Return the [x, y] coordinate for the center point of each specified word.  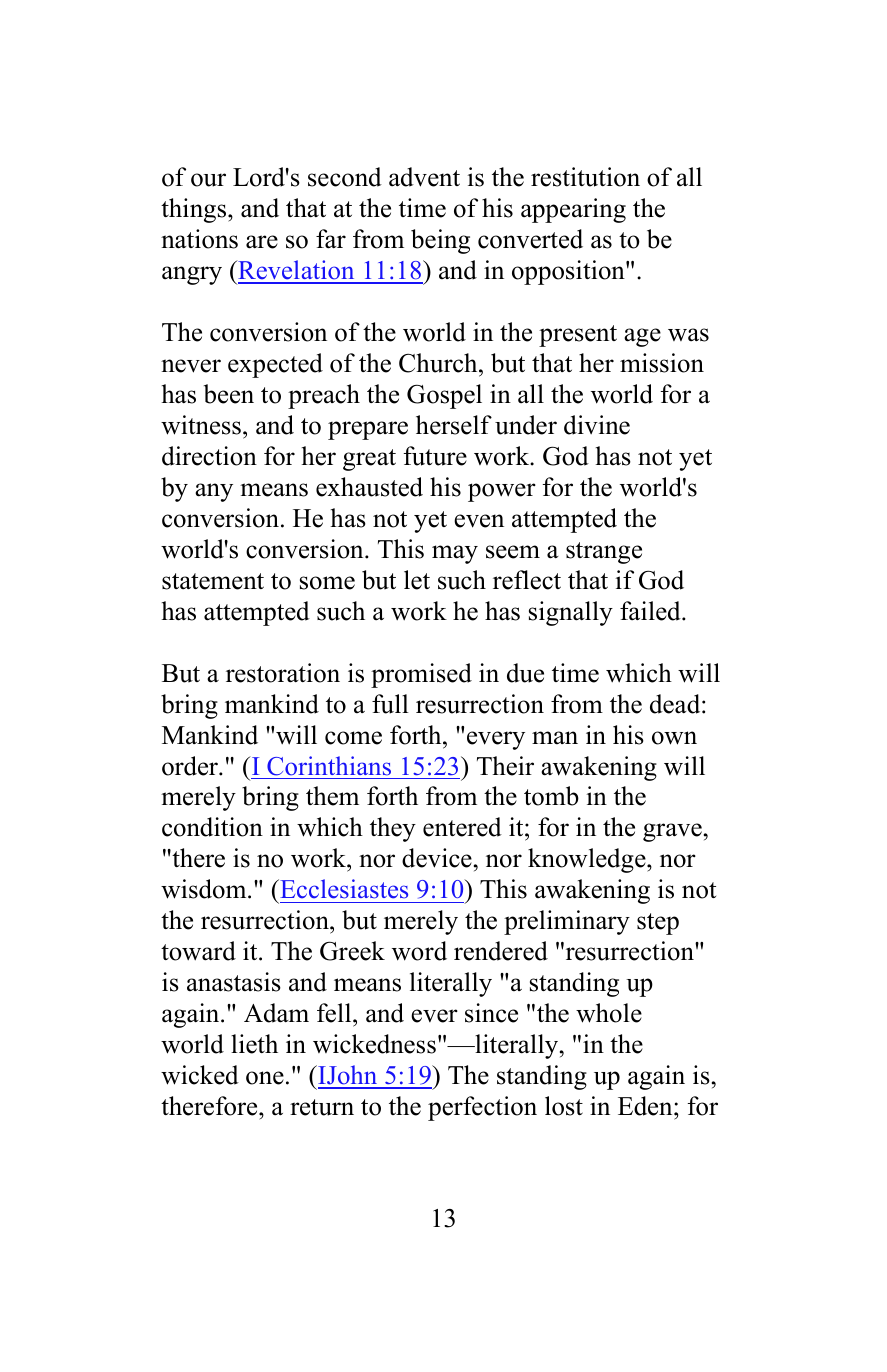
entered [462, 827]
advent [424, 177]
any [214, 492]
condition [212, 827]
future [435, 456]
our [208, 180]
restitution [585, 177]
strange [604, 553]
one [265, 1078]
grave [672, 832]
